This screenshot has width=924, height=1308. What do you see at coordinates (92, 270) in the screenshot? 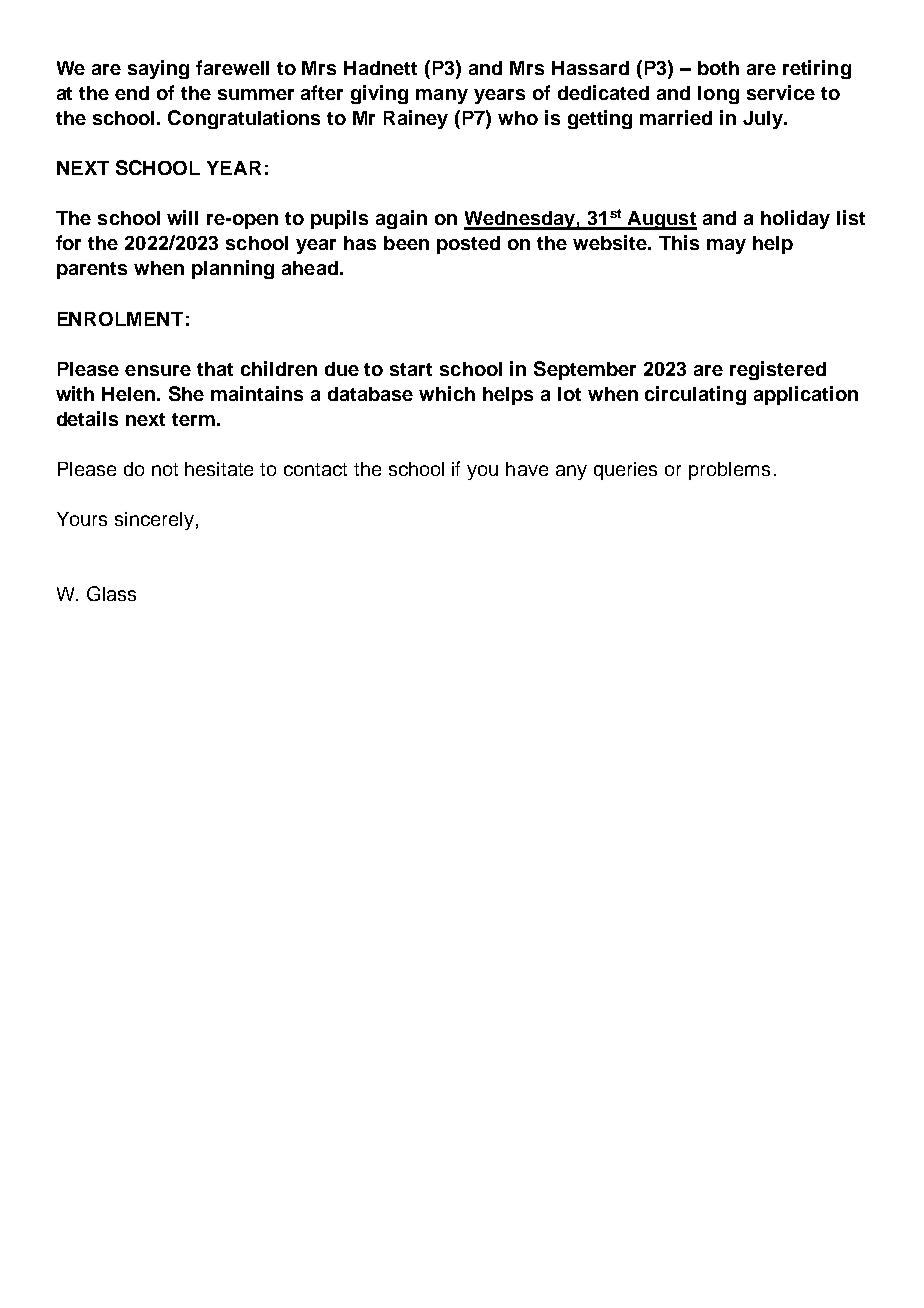
I see `parents` at bounding box center [92, 270].
